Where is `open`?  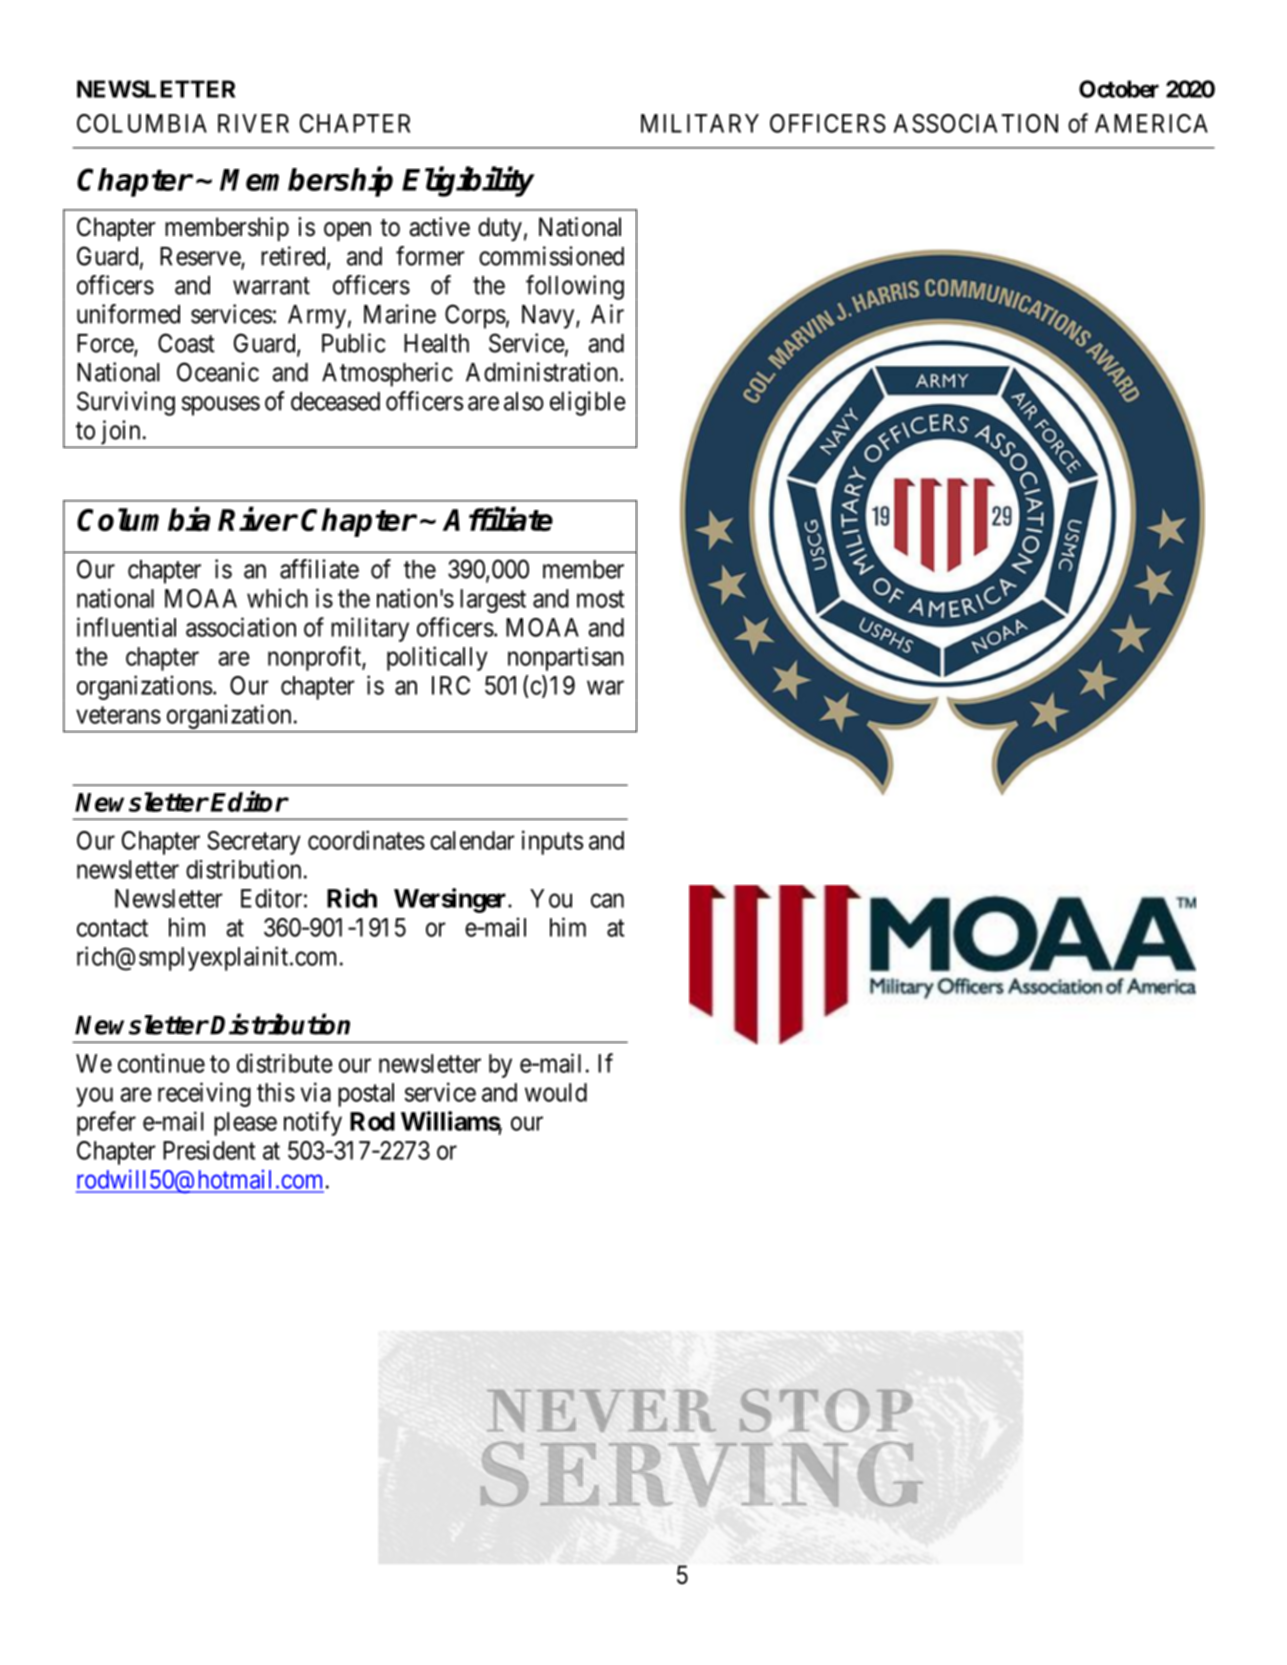 open is located at coordinates (347, 231).
